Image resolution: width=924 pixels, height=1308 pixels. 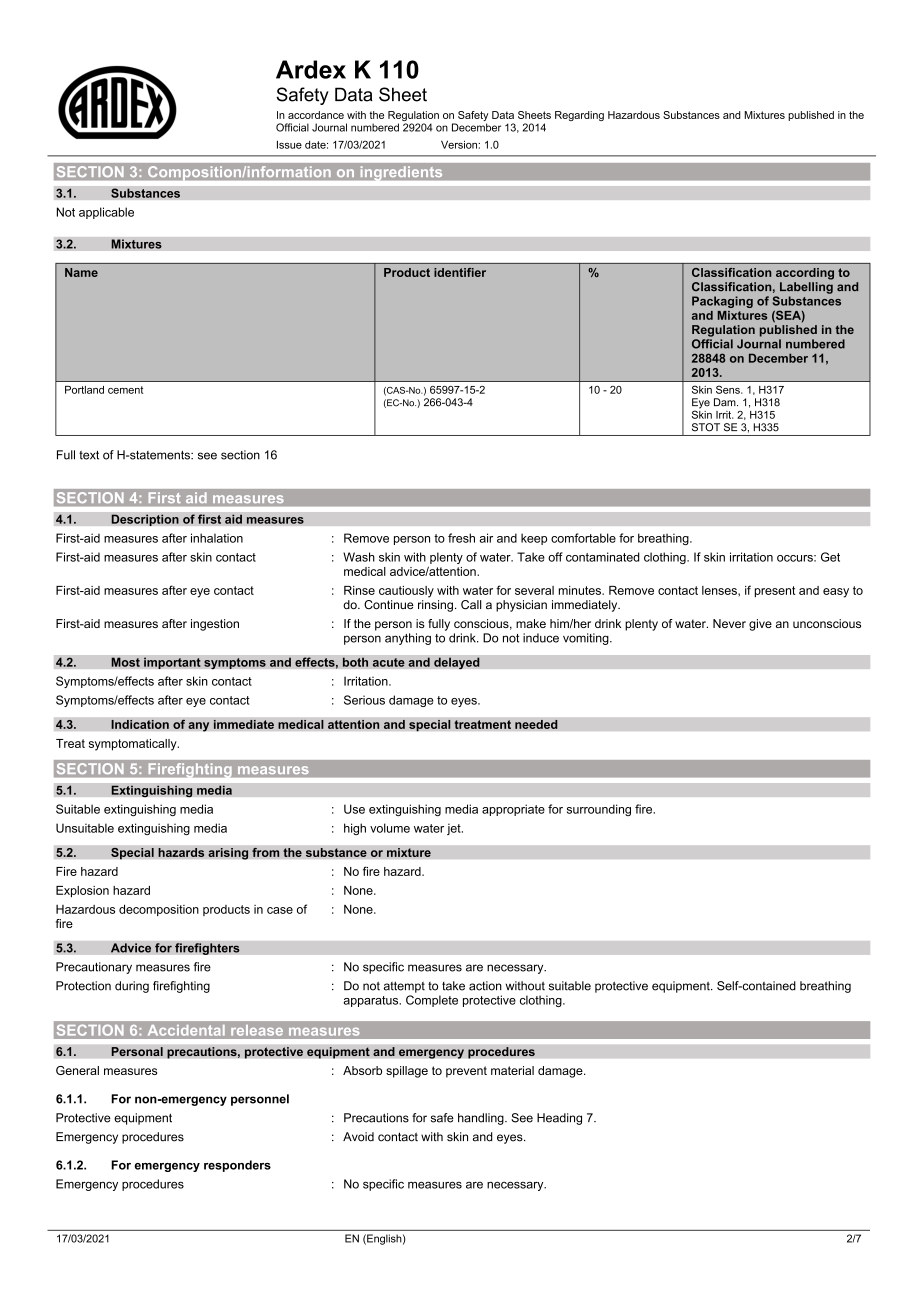 I want to click on Heading, so click(x=559, y=1119).
